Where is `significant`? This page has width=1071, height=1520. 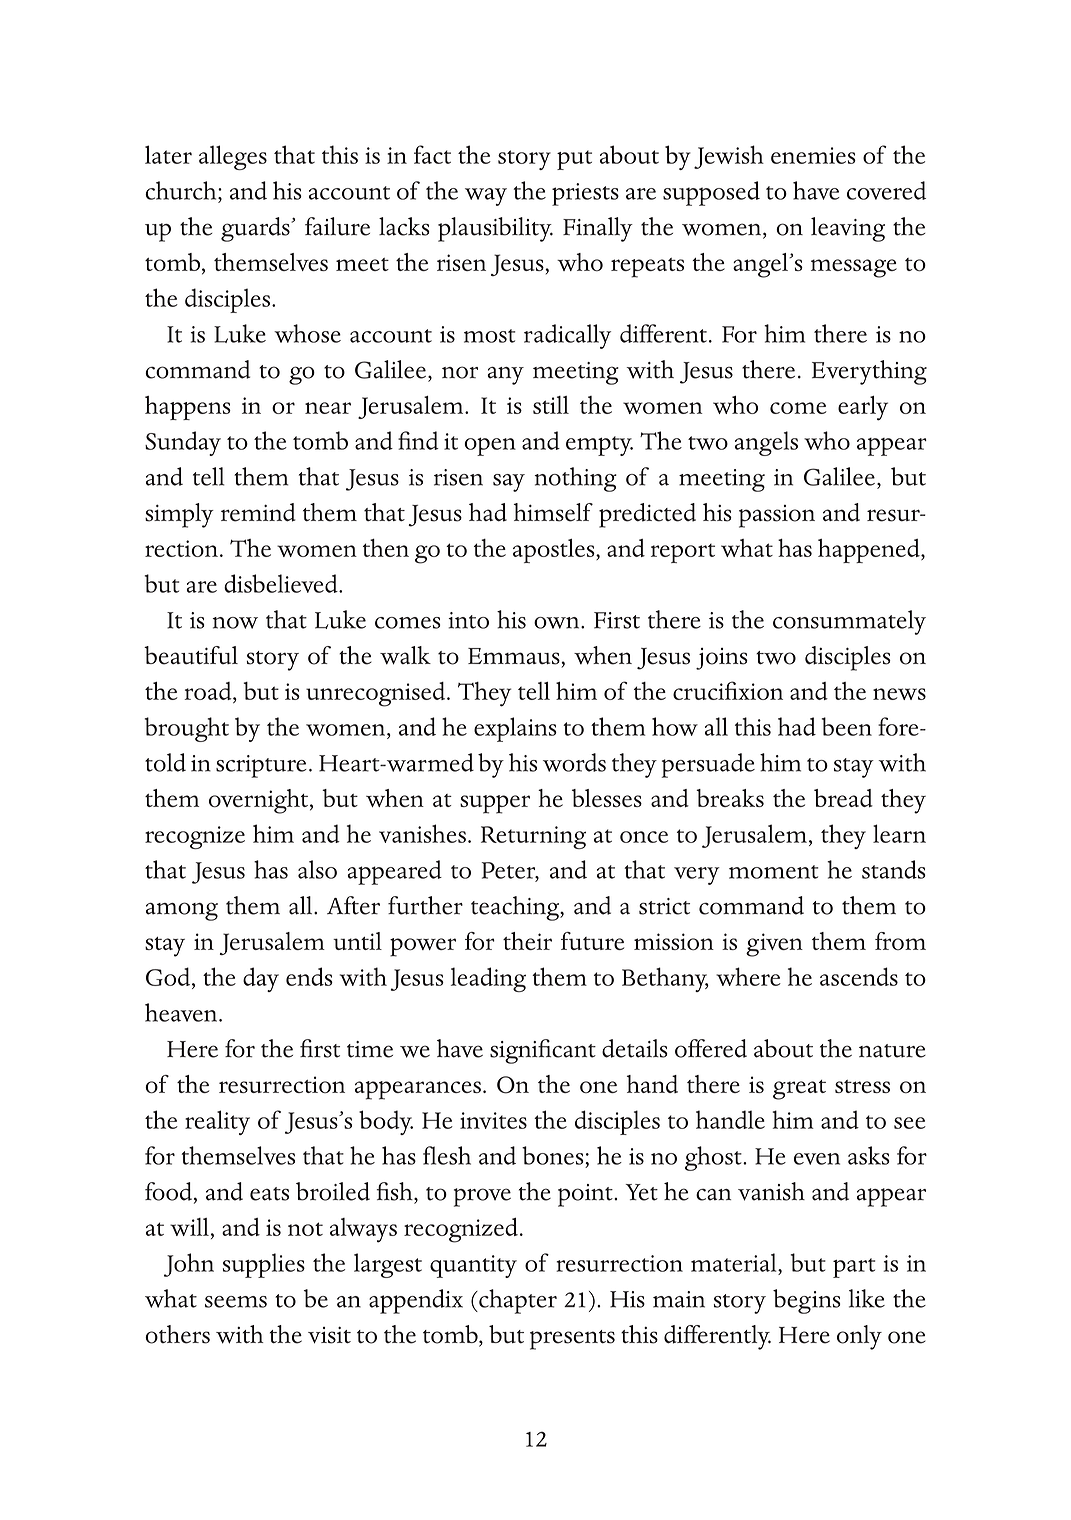
significant is located at coordinates (543, 1051).
